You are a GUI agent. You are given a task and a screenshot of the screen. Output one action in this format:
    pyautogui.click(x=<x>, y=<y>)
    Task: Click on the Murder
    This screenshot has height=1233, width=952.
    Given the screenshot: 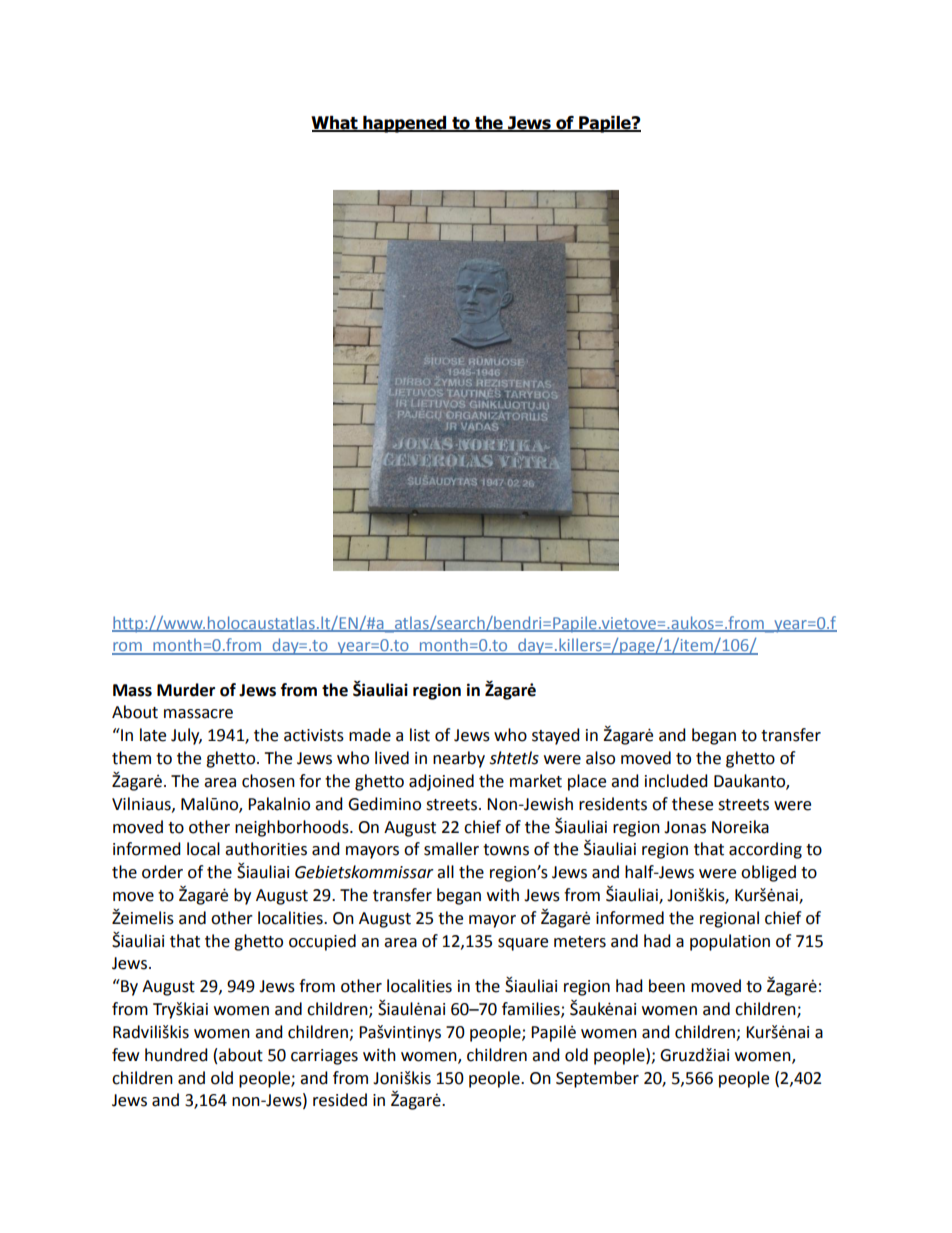 What is the action you would take?
    pyautogui.click(x=186, y=690)
